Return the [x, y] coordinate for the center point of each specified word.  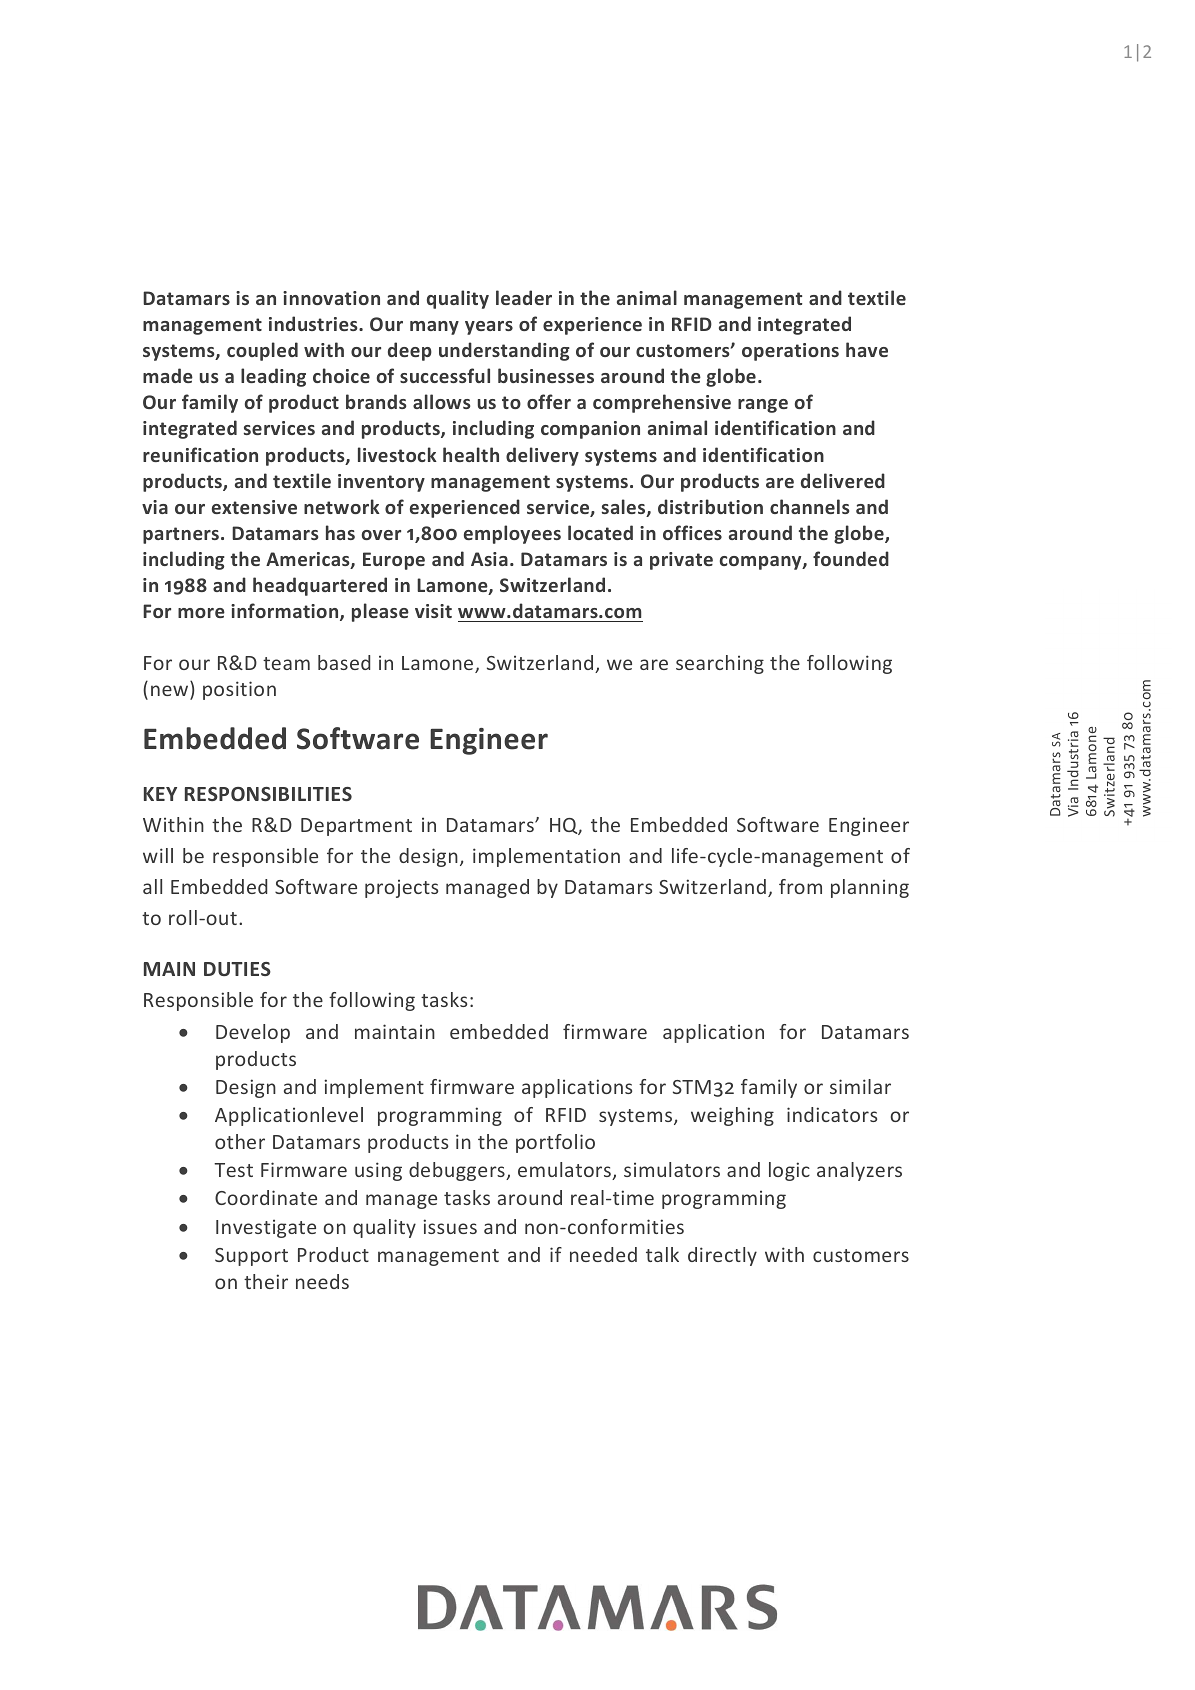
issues [450, 1226]
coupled [262, 351]
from [800, 886]
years [489, 328]
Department [356, 827]
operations [790, 352]
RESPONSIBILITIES [268, 794]
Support [251, 1257]
